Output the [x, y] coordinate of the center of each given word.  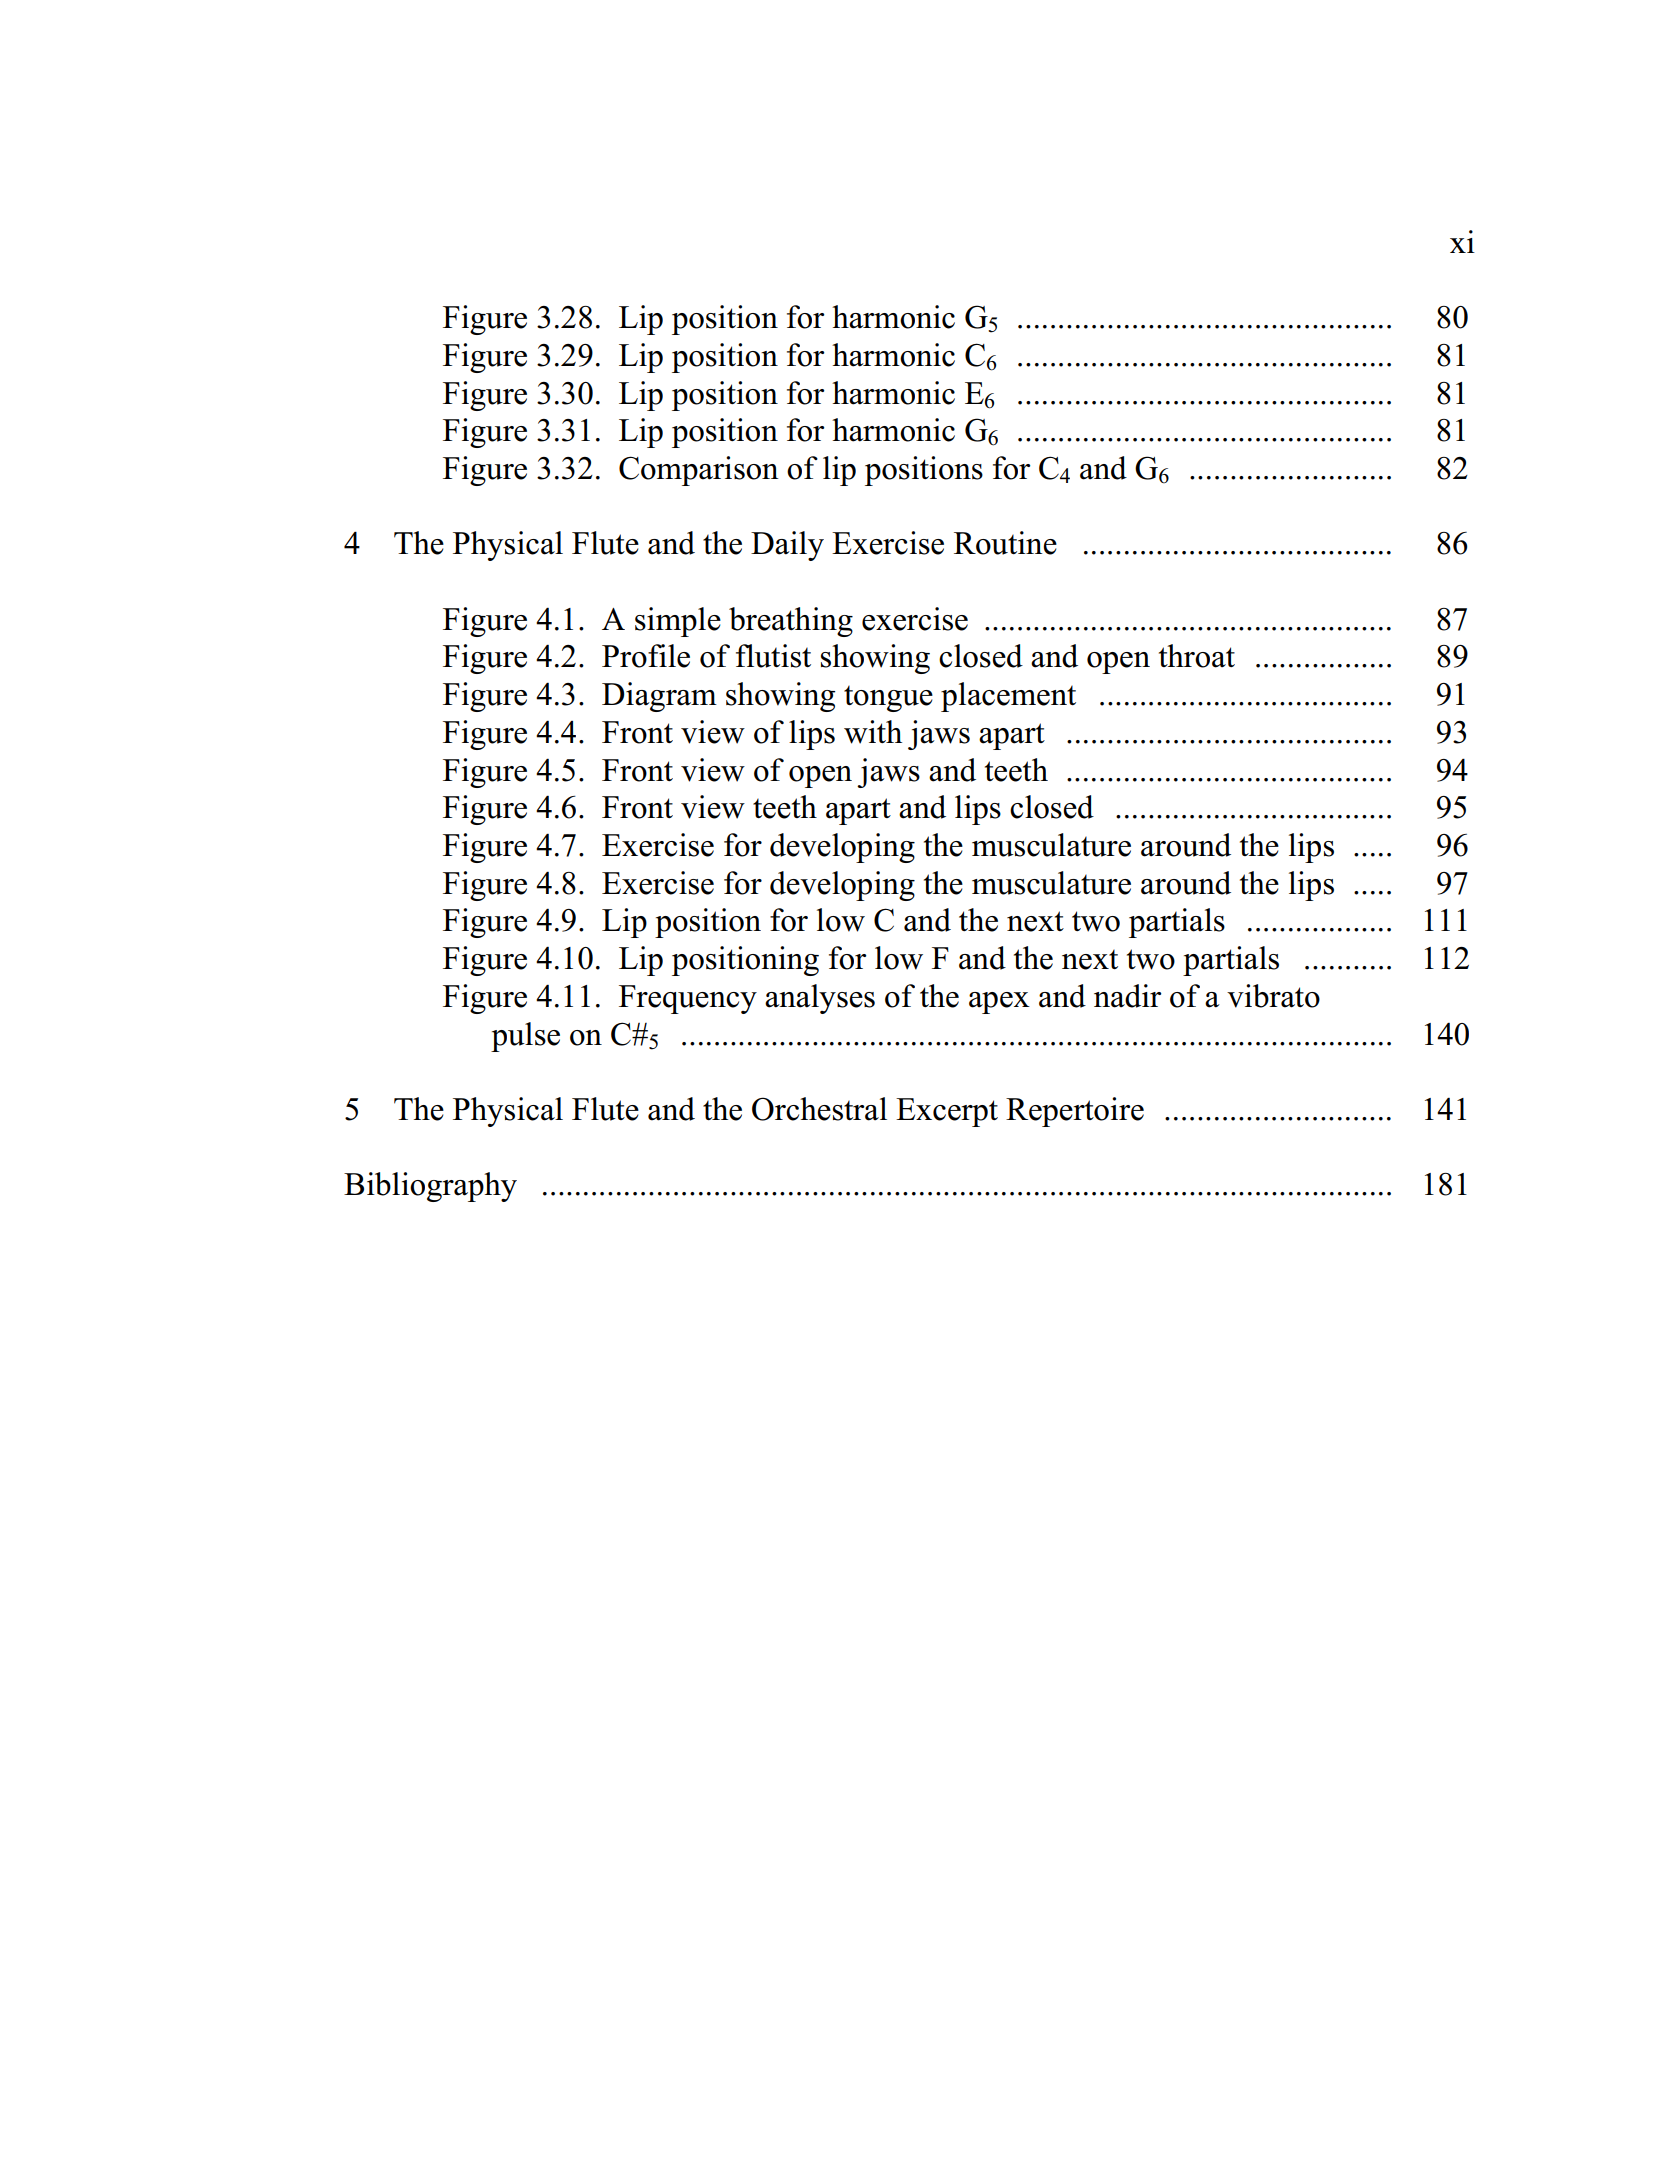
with [873, 732]
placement [1008, 697]
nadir [1127, 996]
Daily [787, 546]
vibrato [1273, 996]
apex [999, 1003]
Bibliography [430, 1187]
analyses [820, 999]
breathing [791, 622]
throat [1197, 656]
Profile [646, 656]
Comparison [699, 471]
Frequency [688, 999]
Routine [1005, 543]
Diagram [659, 697]
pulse [525, 1037]
